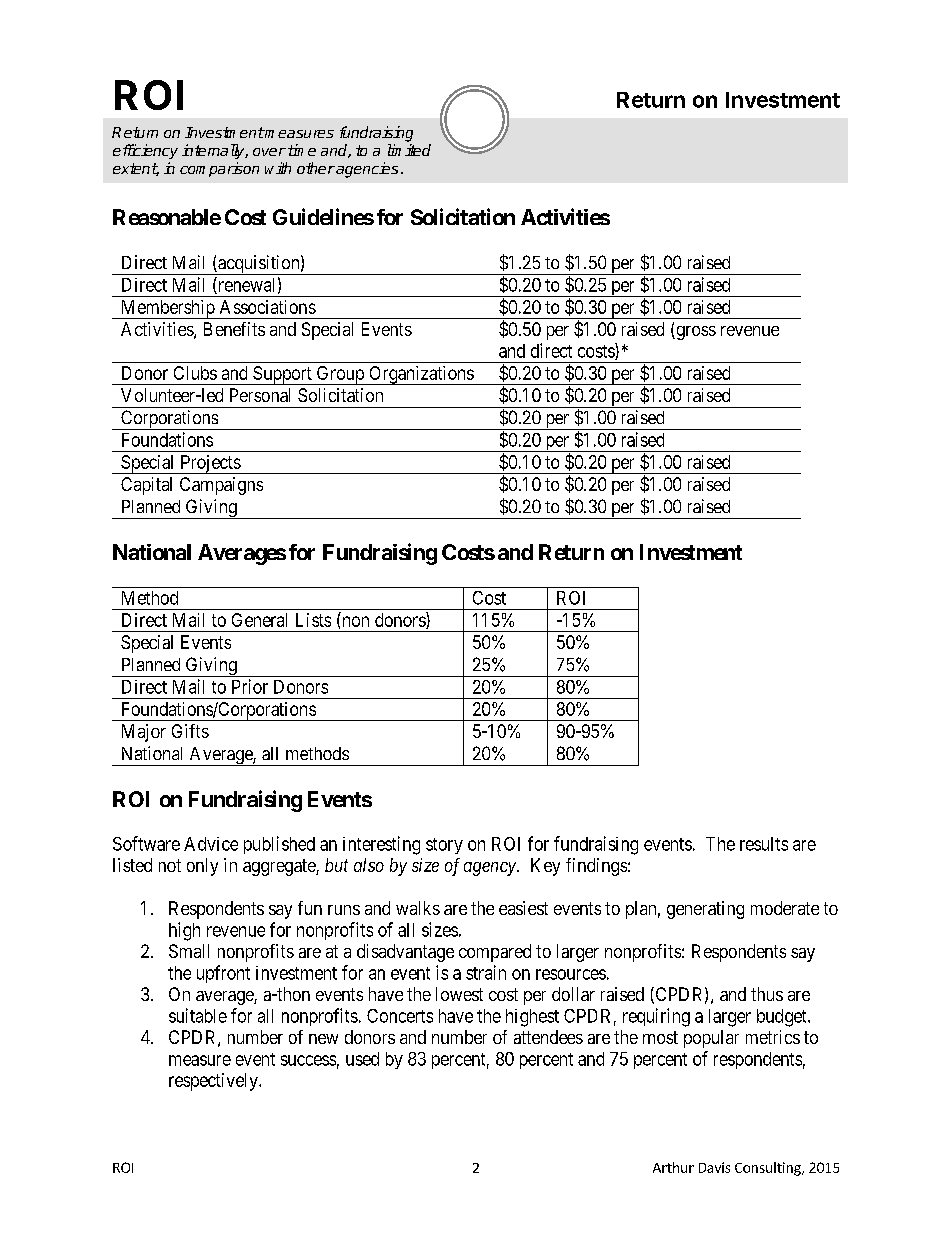 The image size is (952, 1233). I want to click on respectively, so click(214, 1082).
